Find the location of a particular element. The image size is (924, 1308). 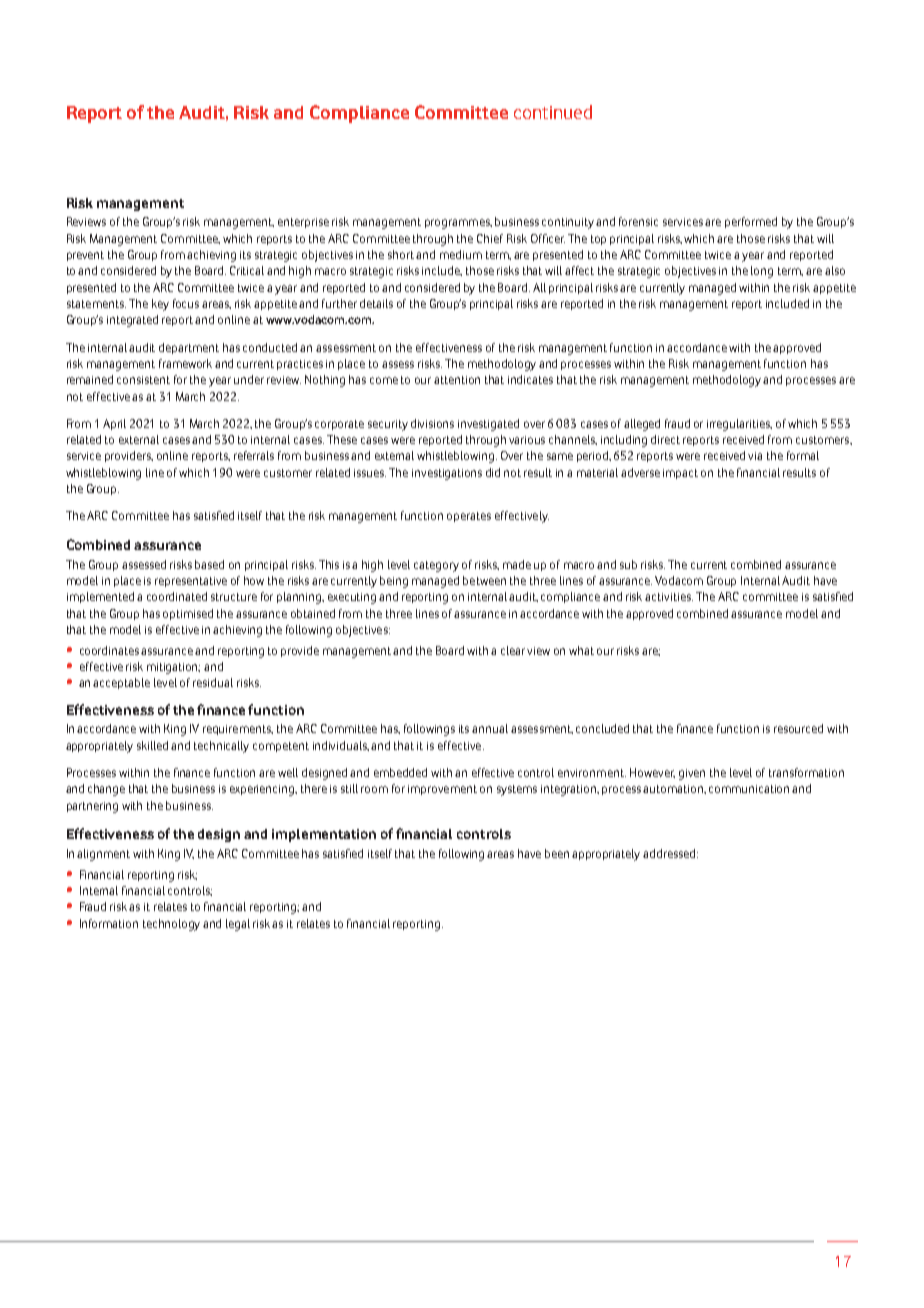

been is located at coordinates (557, 853).
